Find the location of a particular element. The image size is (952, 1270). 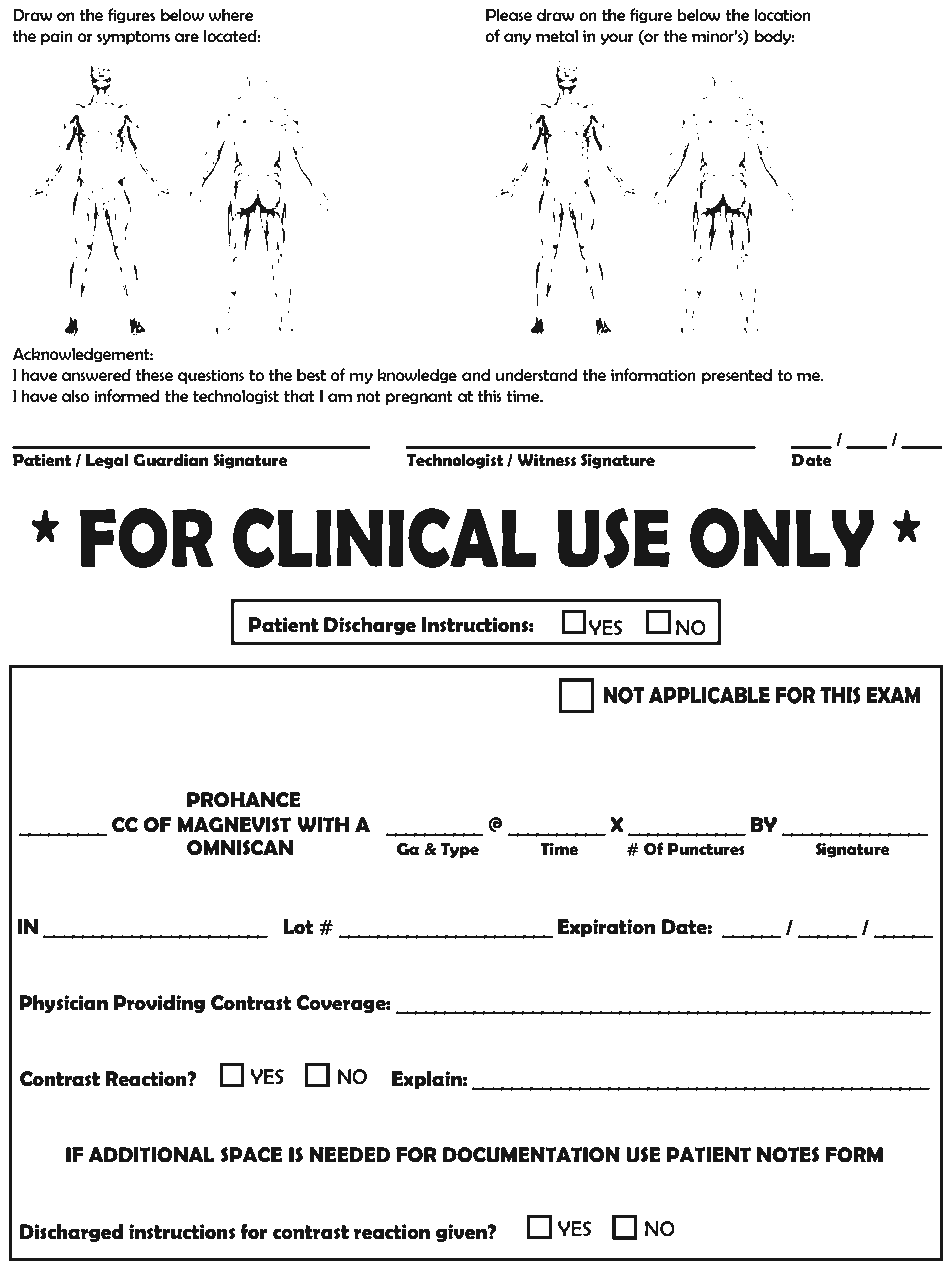

Witness is located at coordinates (546, 460).
